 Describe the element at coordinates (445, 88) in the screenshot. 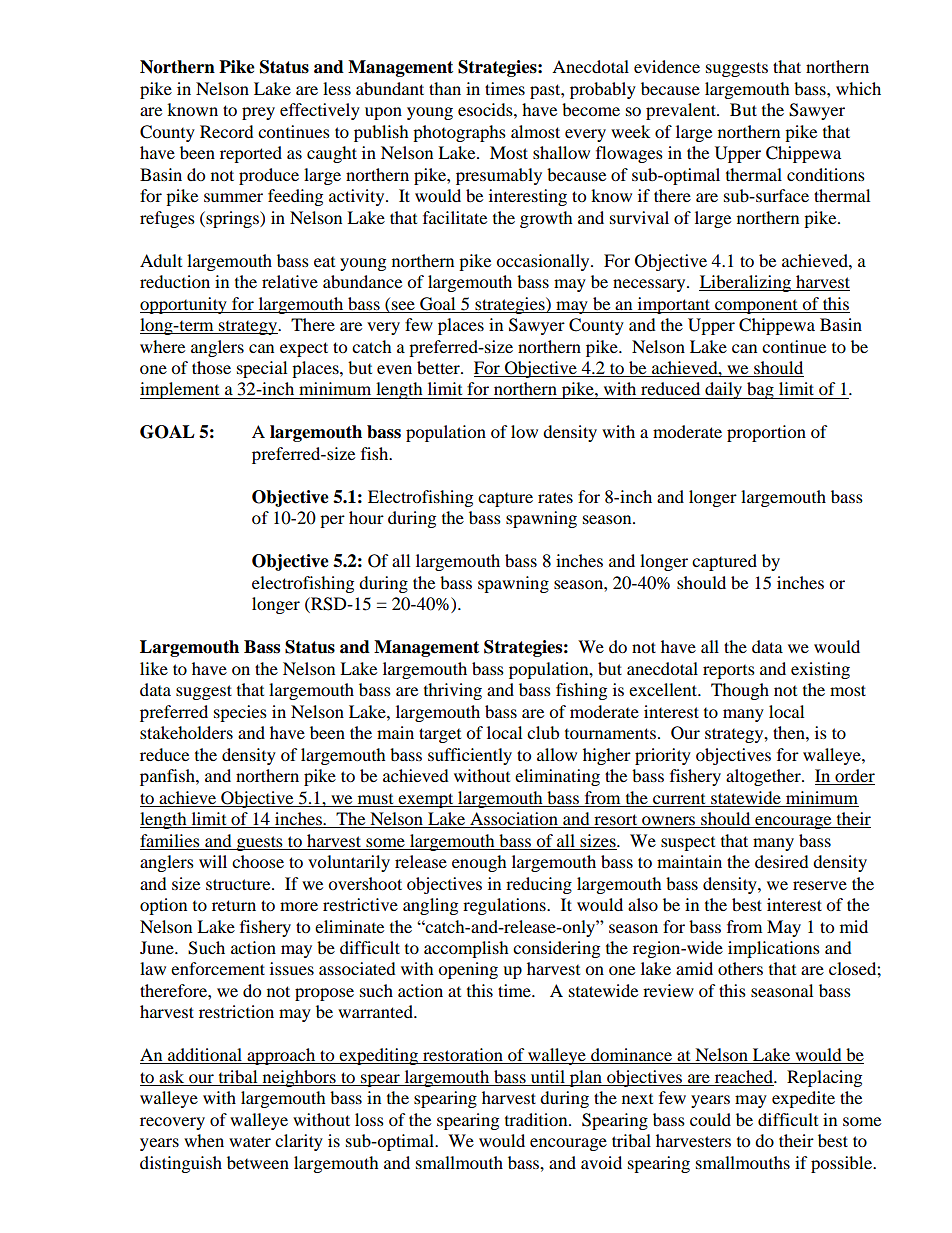

I see `than` at that location.
